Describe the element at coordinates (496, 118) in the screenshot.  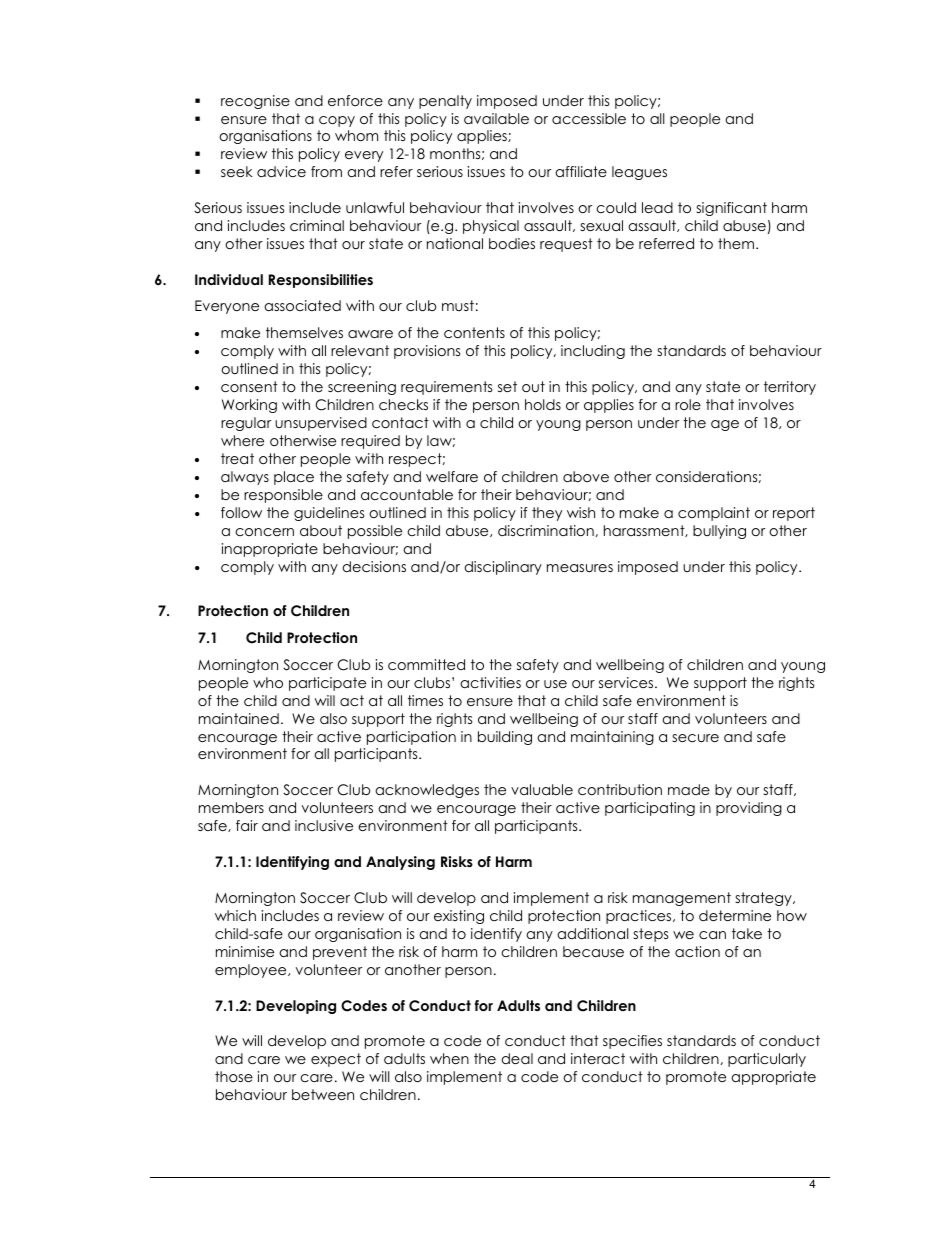
I see `available` at that location.
